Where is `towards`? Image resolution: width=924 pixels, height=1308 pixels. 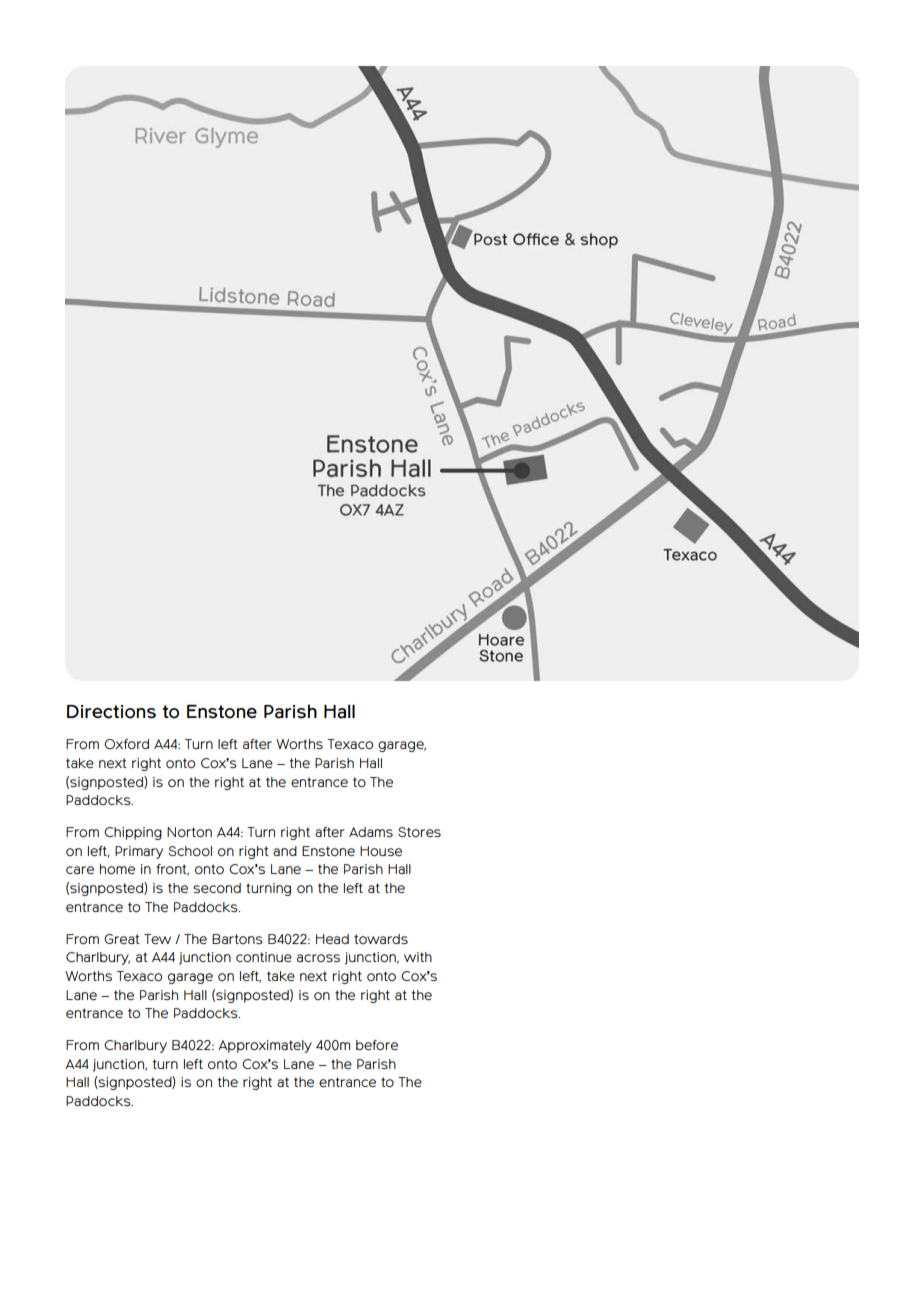
towards is located at coordinates (381, 939).
